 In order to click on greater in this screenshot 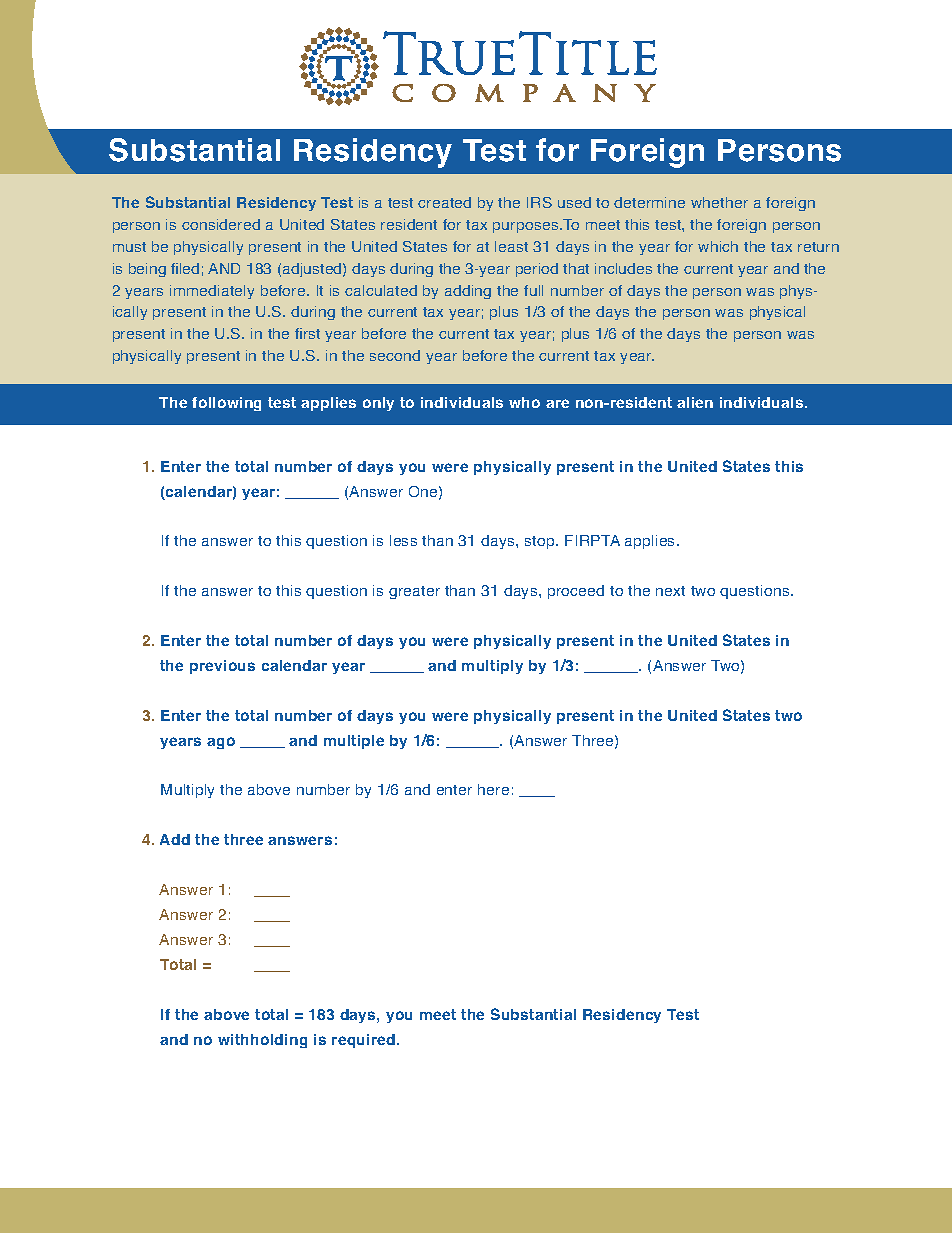, I will do `click(414, 592)`.
